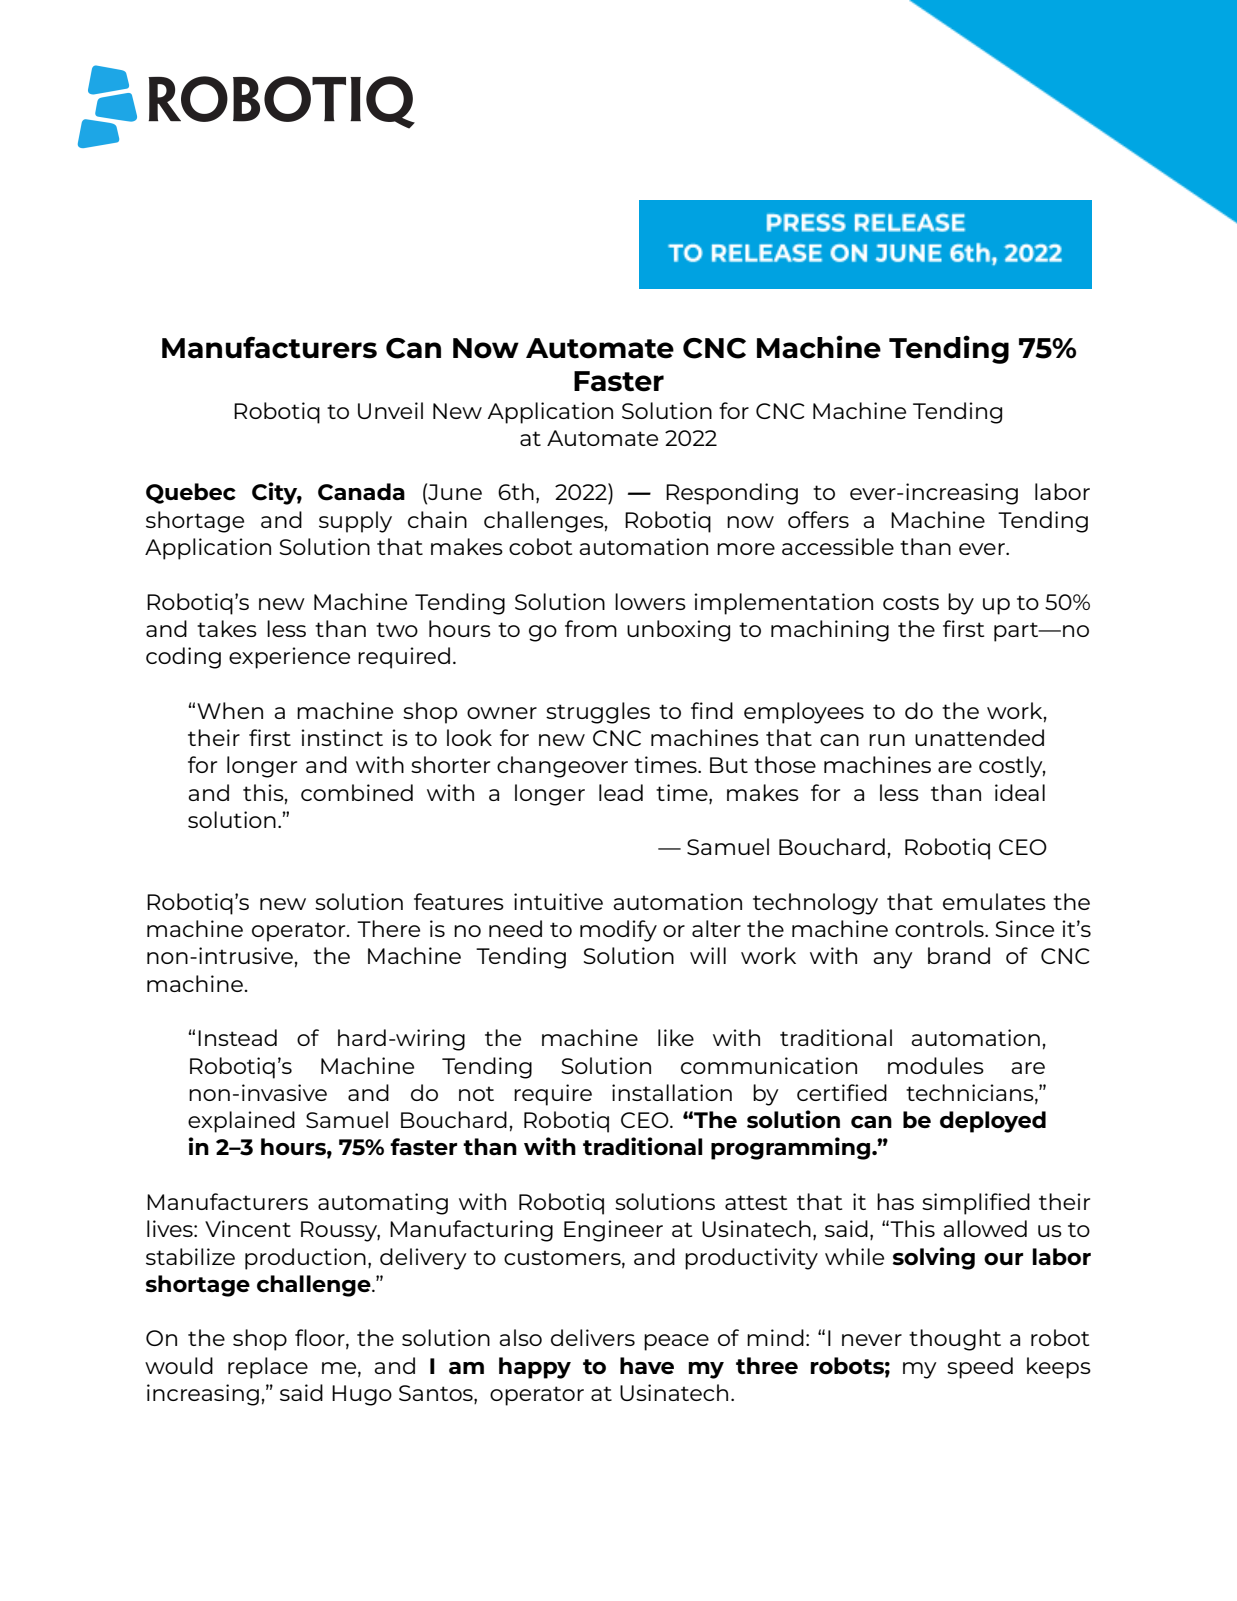  What do you see at coordinates (980, 1368) in the page?
I see `speed` at bounding box center [980, 1368].
